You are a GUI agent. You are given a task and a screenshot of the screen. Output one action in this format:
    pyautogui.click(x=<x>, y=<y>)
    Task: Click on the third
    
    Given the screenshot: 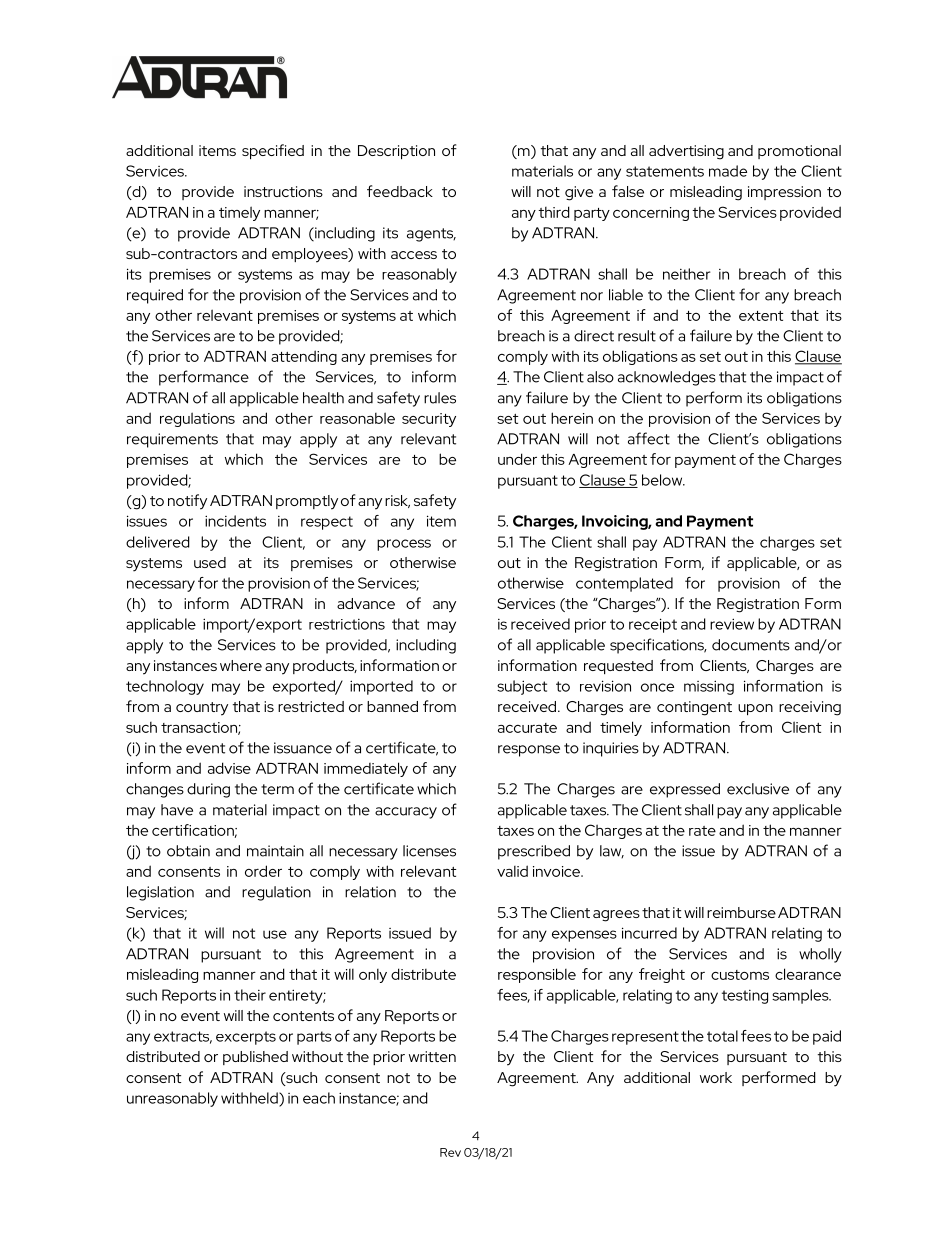 What is the action you would take?
    pyautogui.click(x=554, y=212)
